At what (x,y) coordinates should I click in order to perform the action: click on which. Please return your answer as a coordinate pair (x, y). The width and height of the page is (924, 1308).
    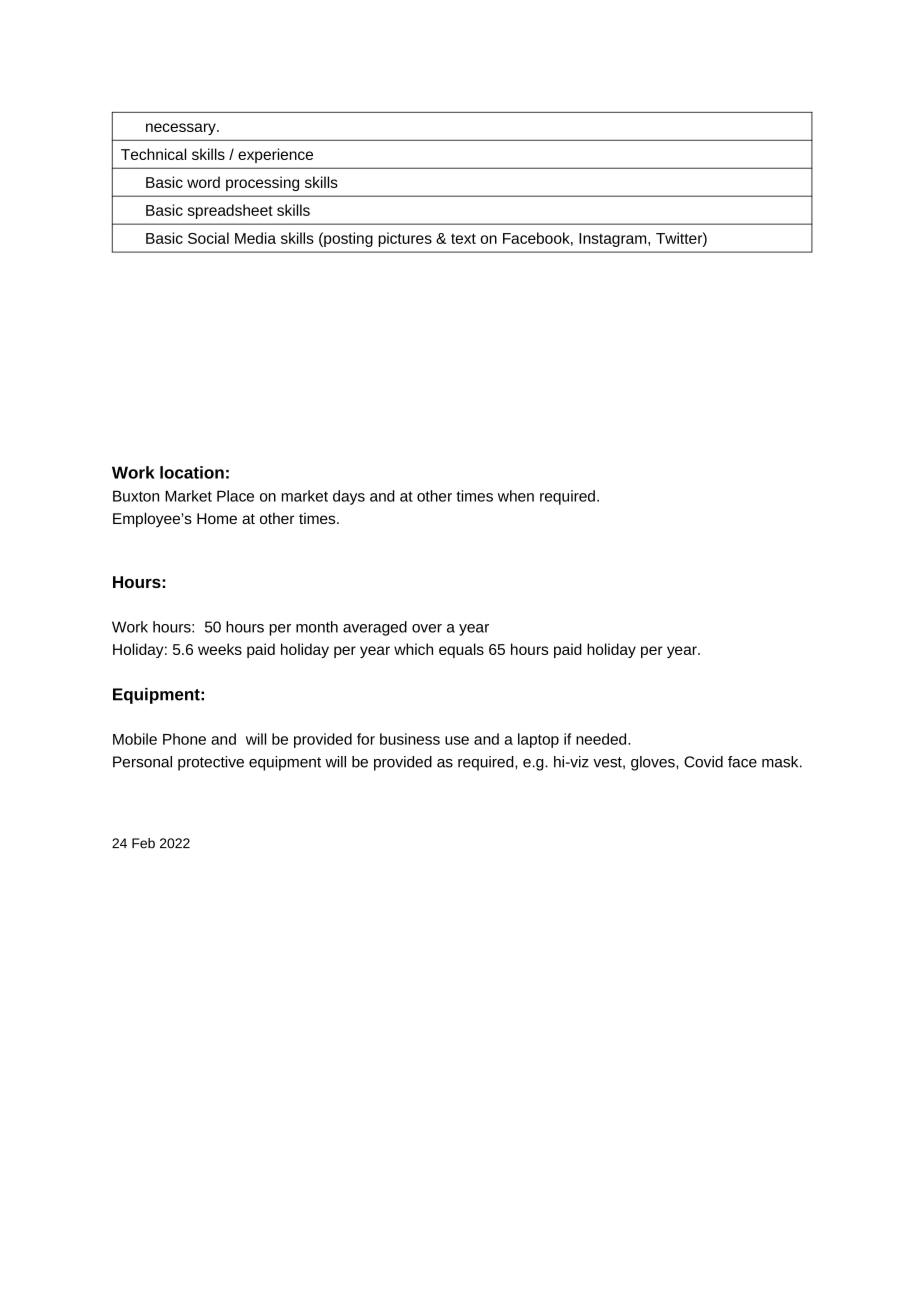
    Looking at the image, I should click on (413, 649).
